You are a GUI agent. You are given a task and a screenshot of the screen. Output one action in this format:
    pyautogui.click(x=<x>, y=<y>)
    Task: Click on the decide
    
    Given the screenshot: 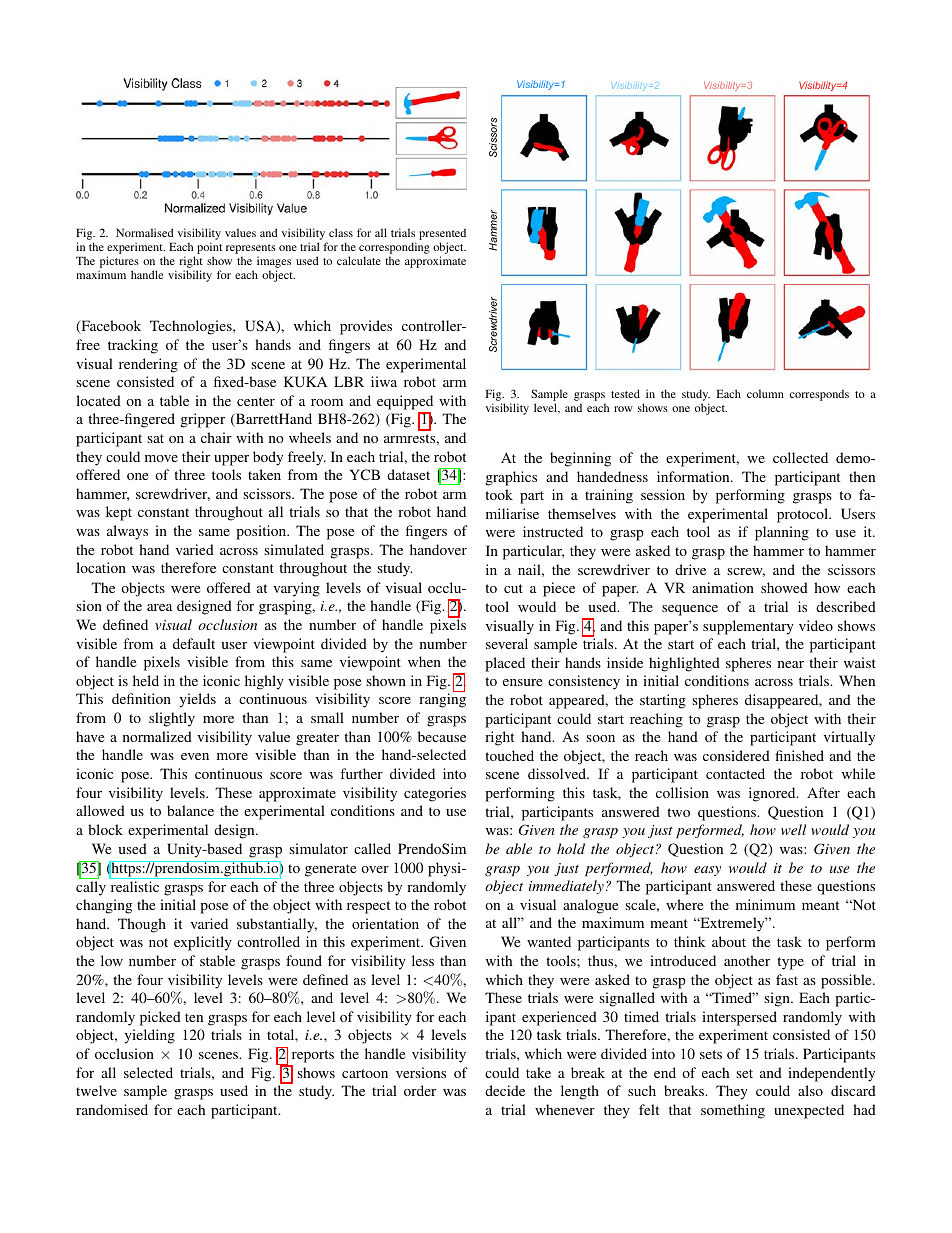 What is the action you would take?
    pyautogui.click(x=505, y=1090)
